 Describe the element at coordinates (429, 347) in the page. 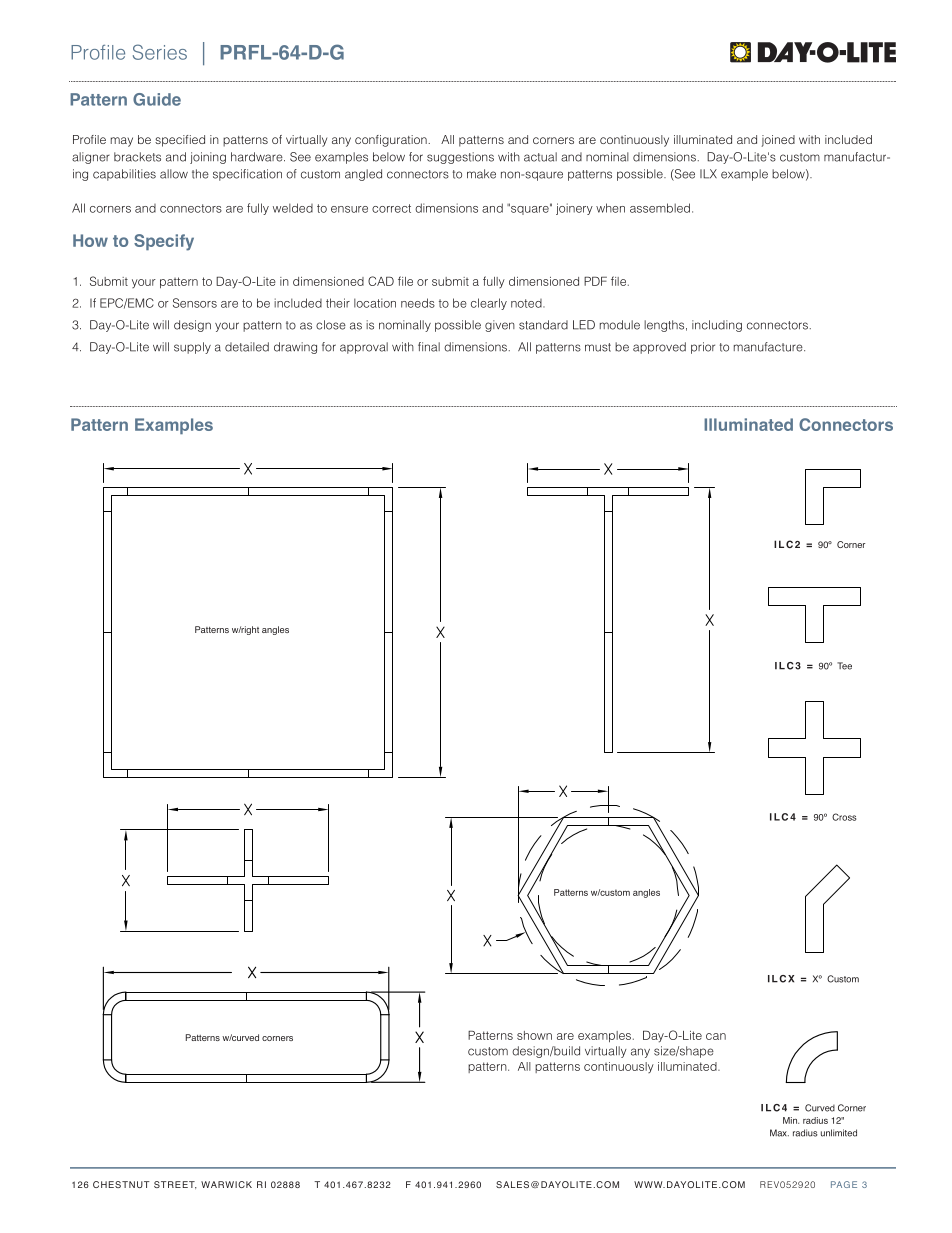

I see `final` at that location.
